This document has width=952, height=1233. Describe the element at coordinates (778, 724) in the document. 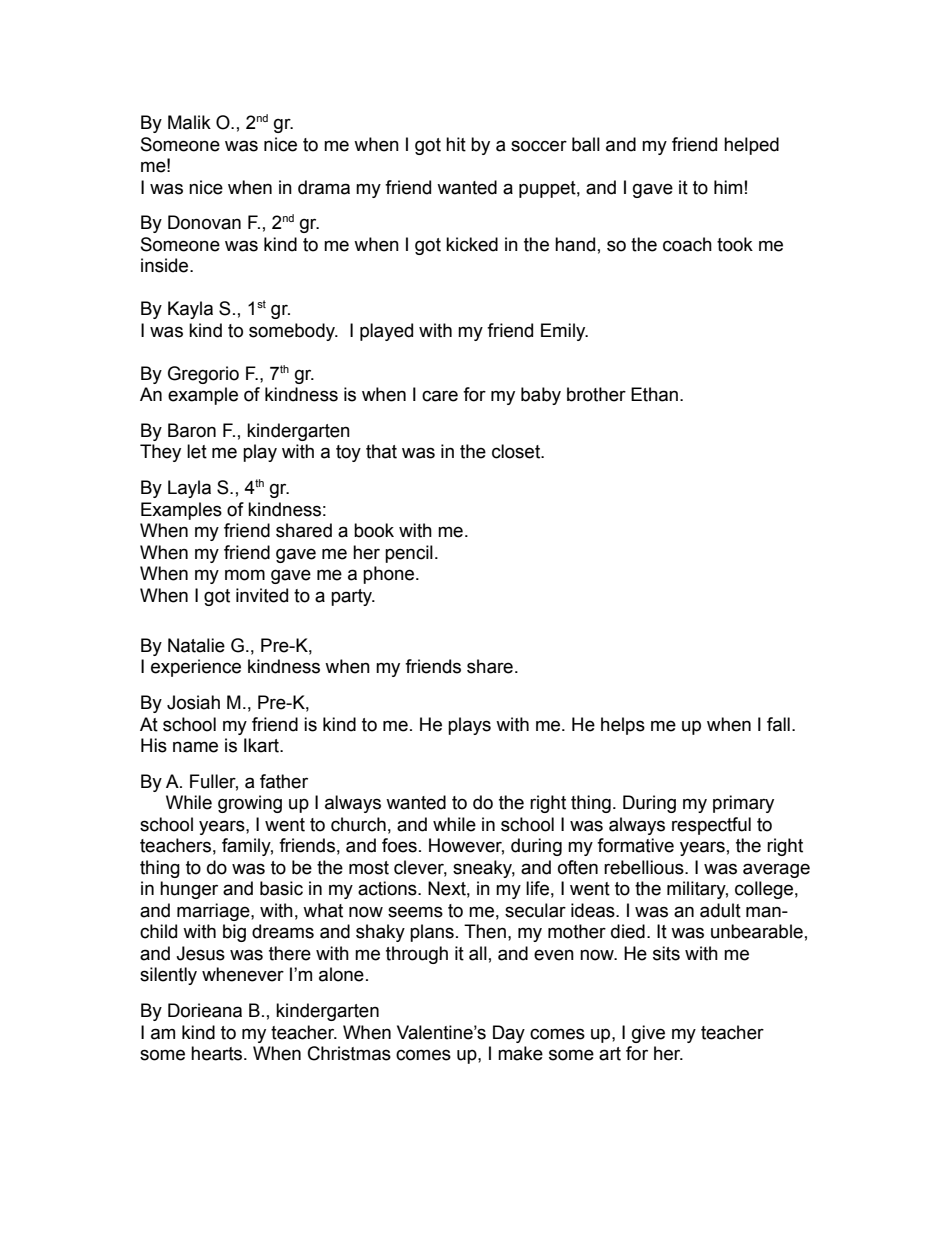

I see `fall` at that location.
